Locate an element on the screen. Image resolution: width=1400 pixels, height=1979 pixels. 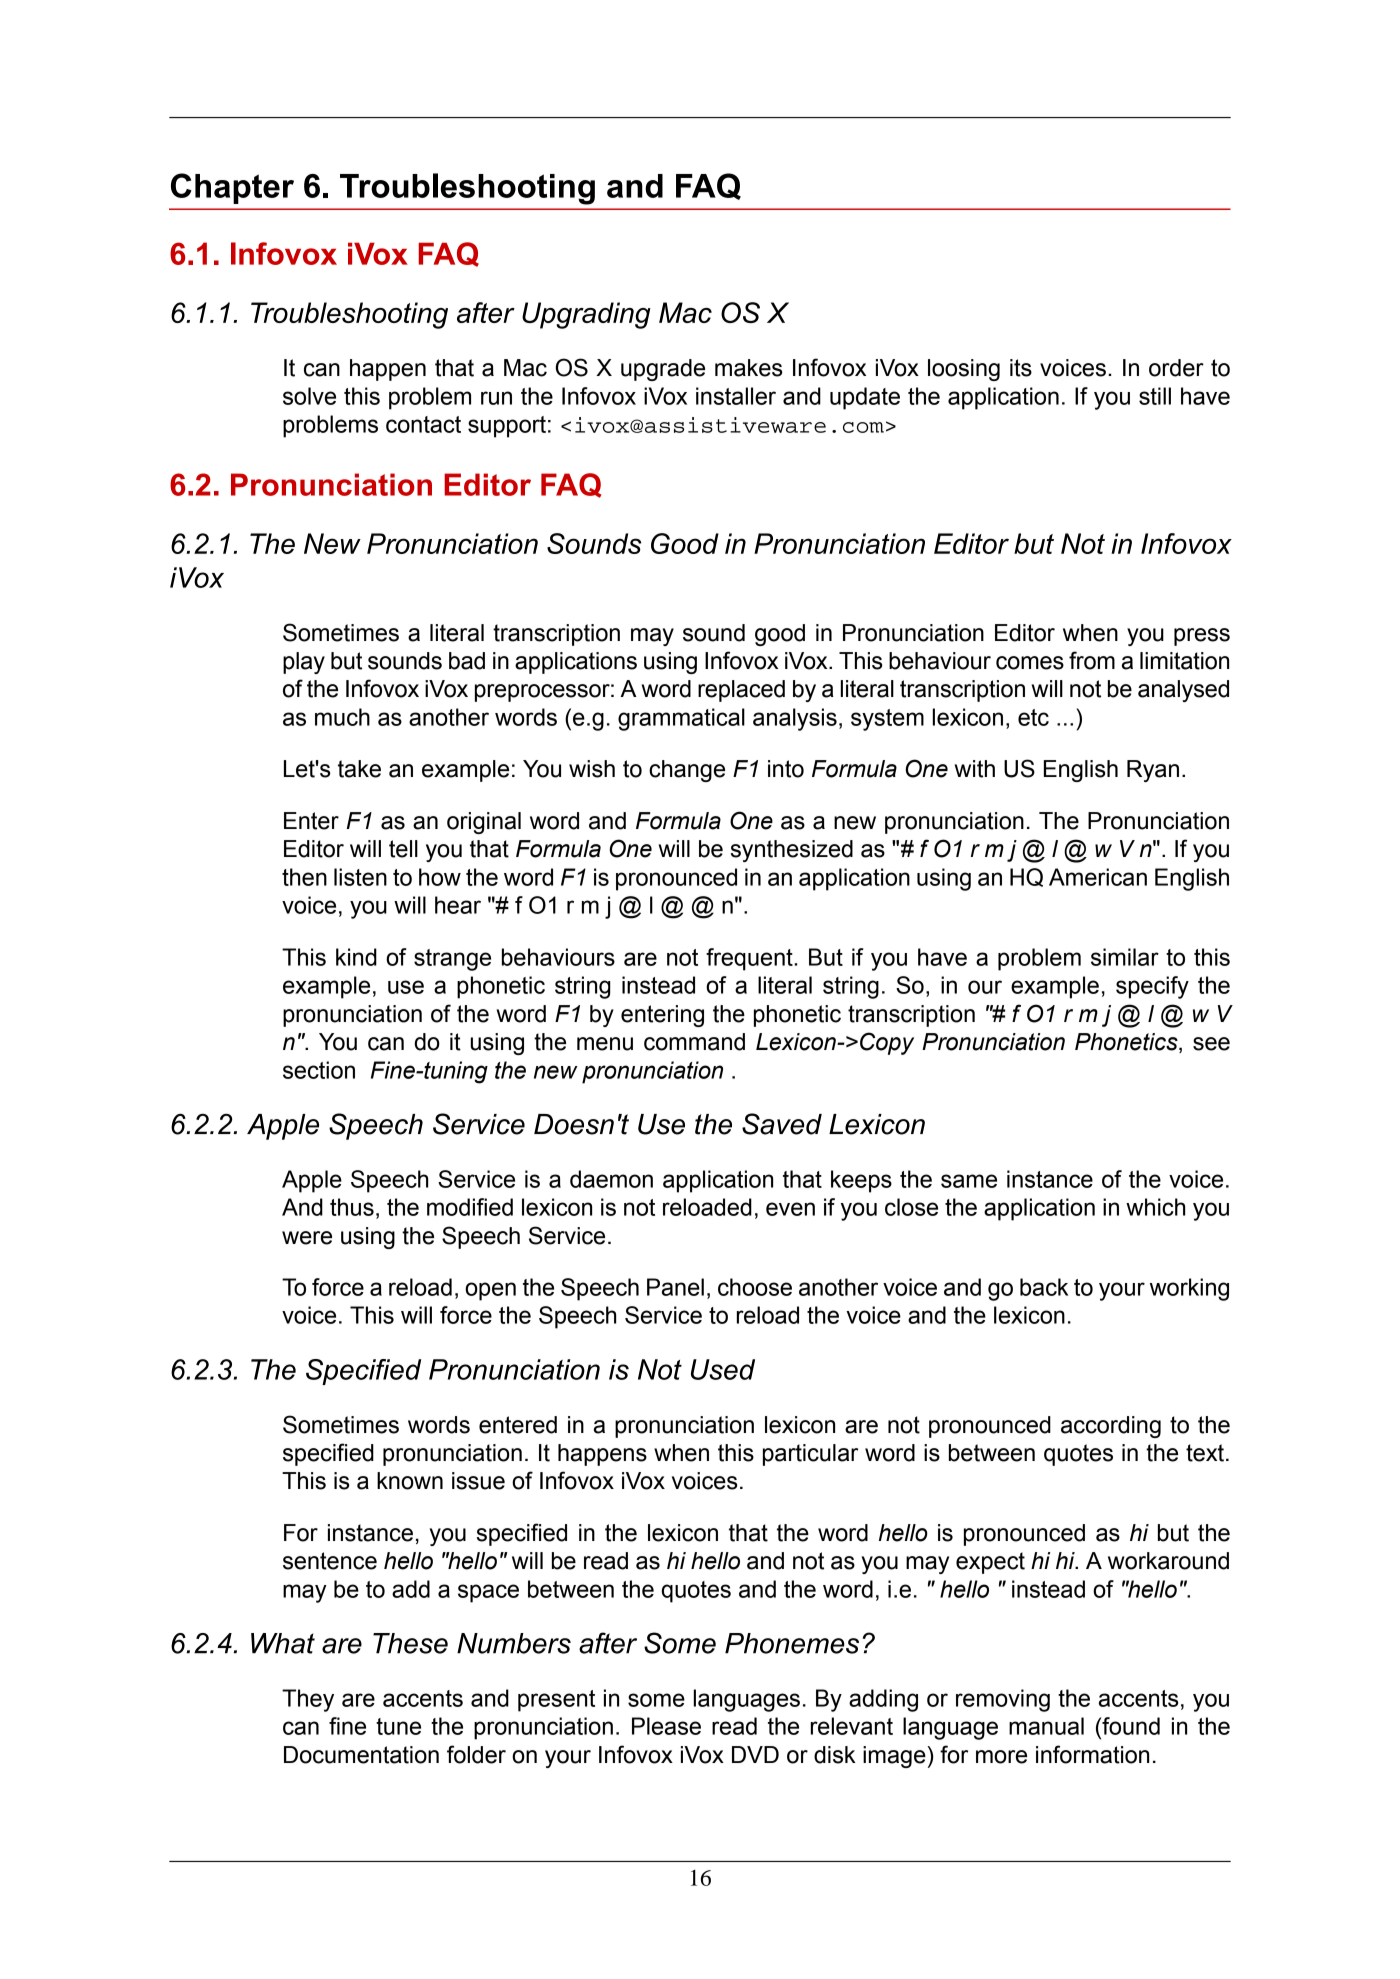
They is located at coordinates (308, 1700).
